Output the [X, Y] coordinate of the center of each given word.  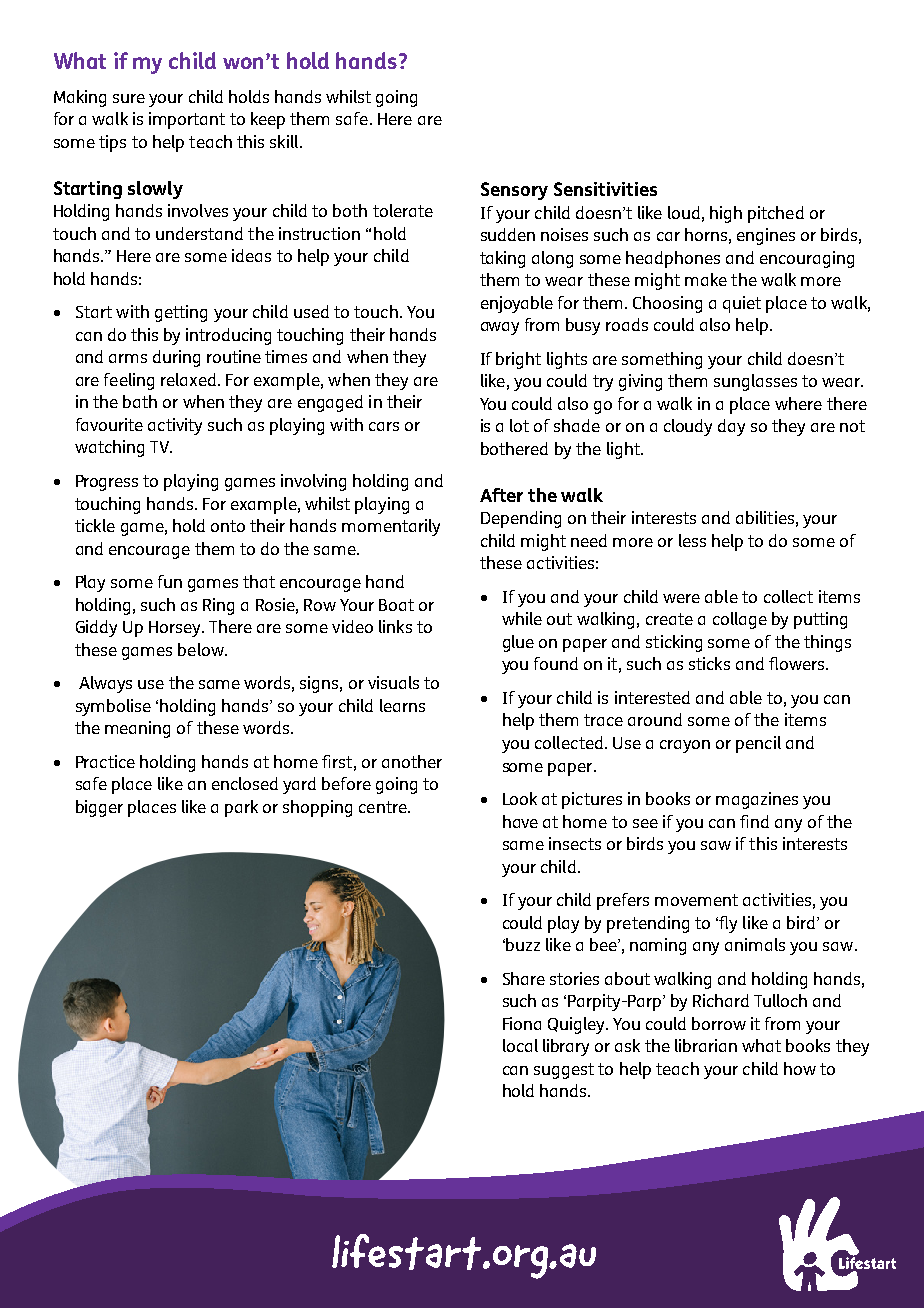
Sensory [514, 191]
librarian [706, 1045]
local [520, 1045]
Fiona [522, 1023]
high [726, 214]
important [187, 120]
